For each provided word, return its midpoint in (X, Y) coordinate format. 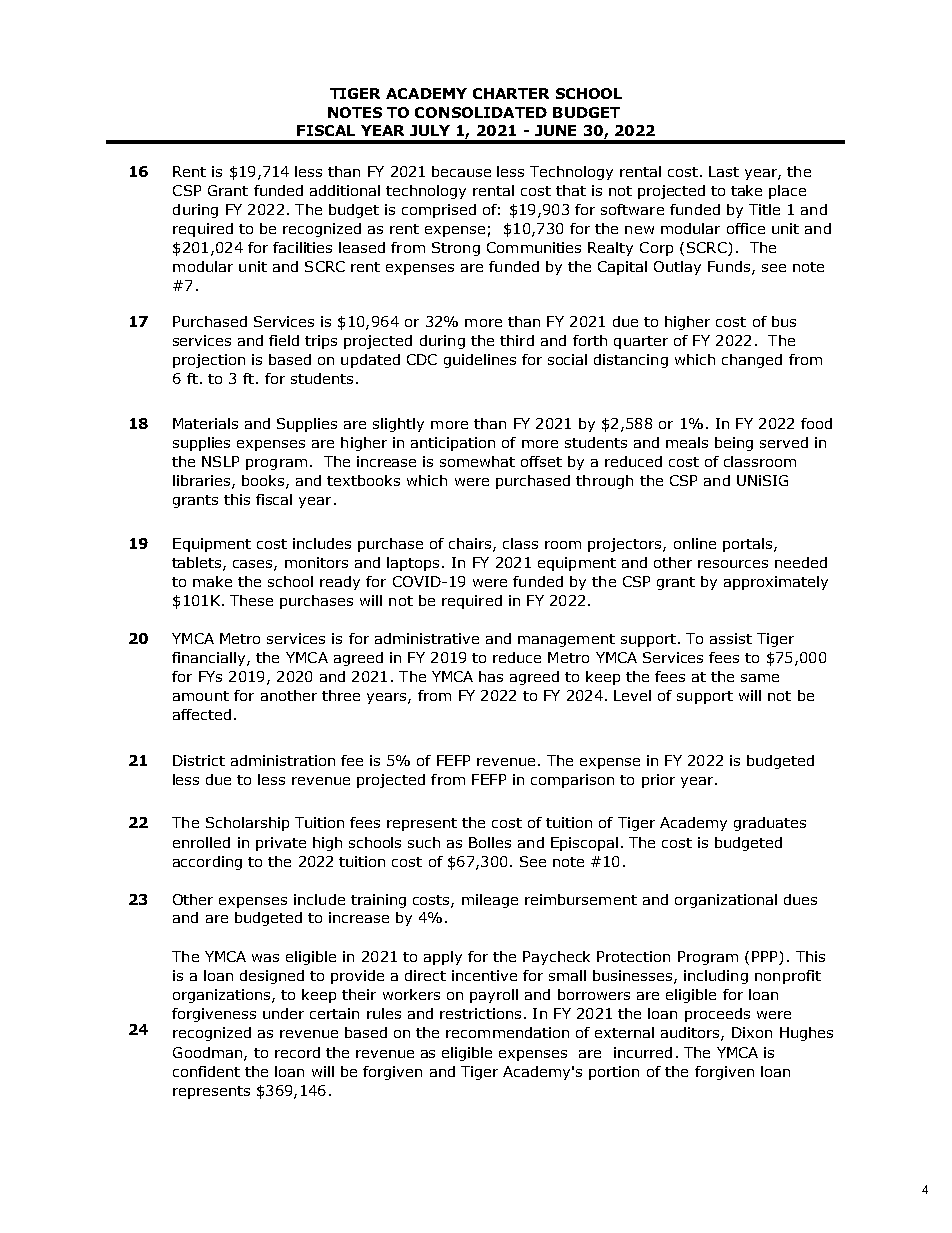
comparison (572, 781)
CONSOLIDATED (481, 112)
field (284, 340)
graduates (770, 824)
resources (733, 564)
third (517, 340)
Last (724, 171)
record (297, 1052)
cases (254, 565)
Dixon (752, 1032)
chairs (471, 544)
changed (752, 361)
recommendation (507, 1032)
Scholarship (247, 824)
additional (345, 190)
